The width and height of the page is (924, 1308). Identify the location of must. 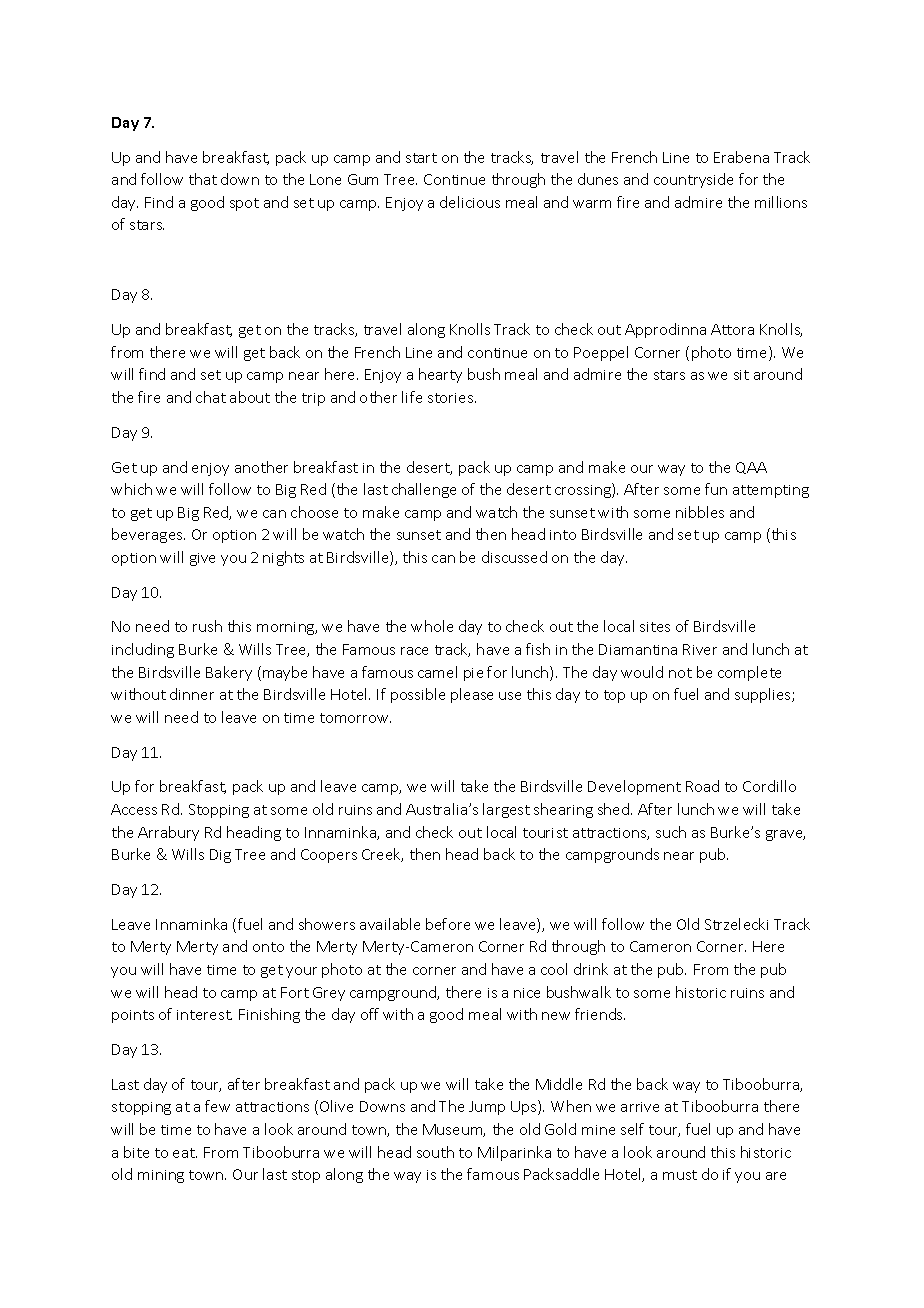
(680, 1175).
